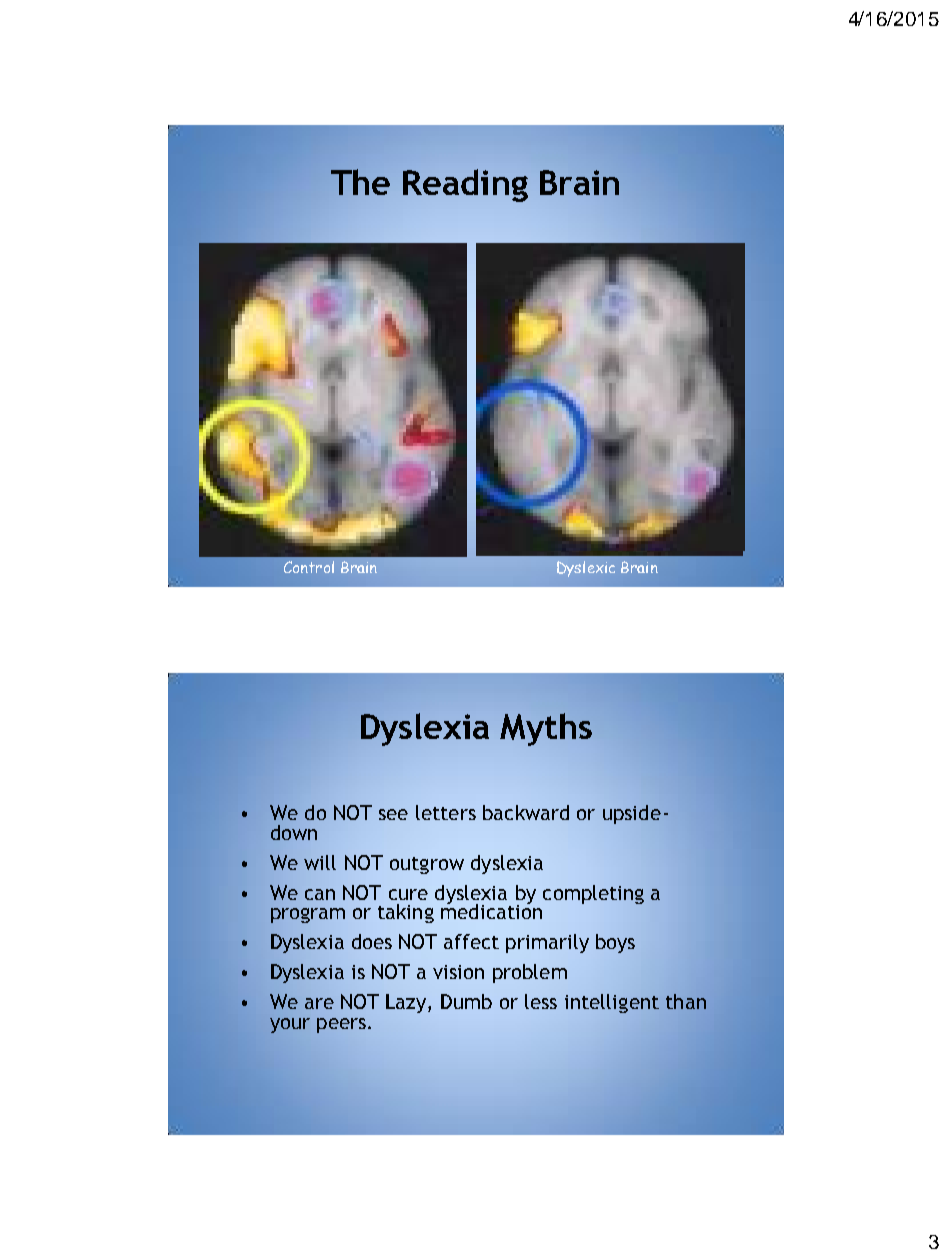 This screenshot has width=952, height=1260. What do you see at coordinates (612, 1003) in the screenshot?
I see `intelligent` at bounding box center [612, 1003].
